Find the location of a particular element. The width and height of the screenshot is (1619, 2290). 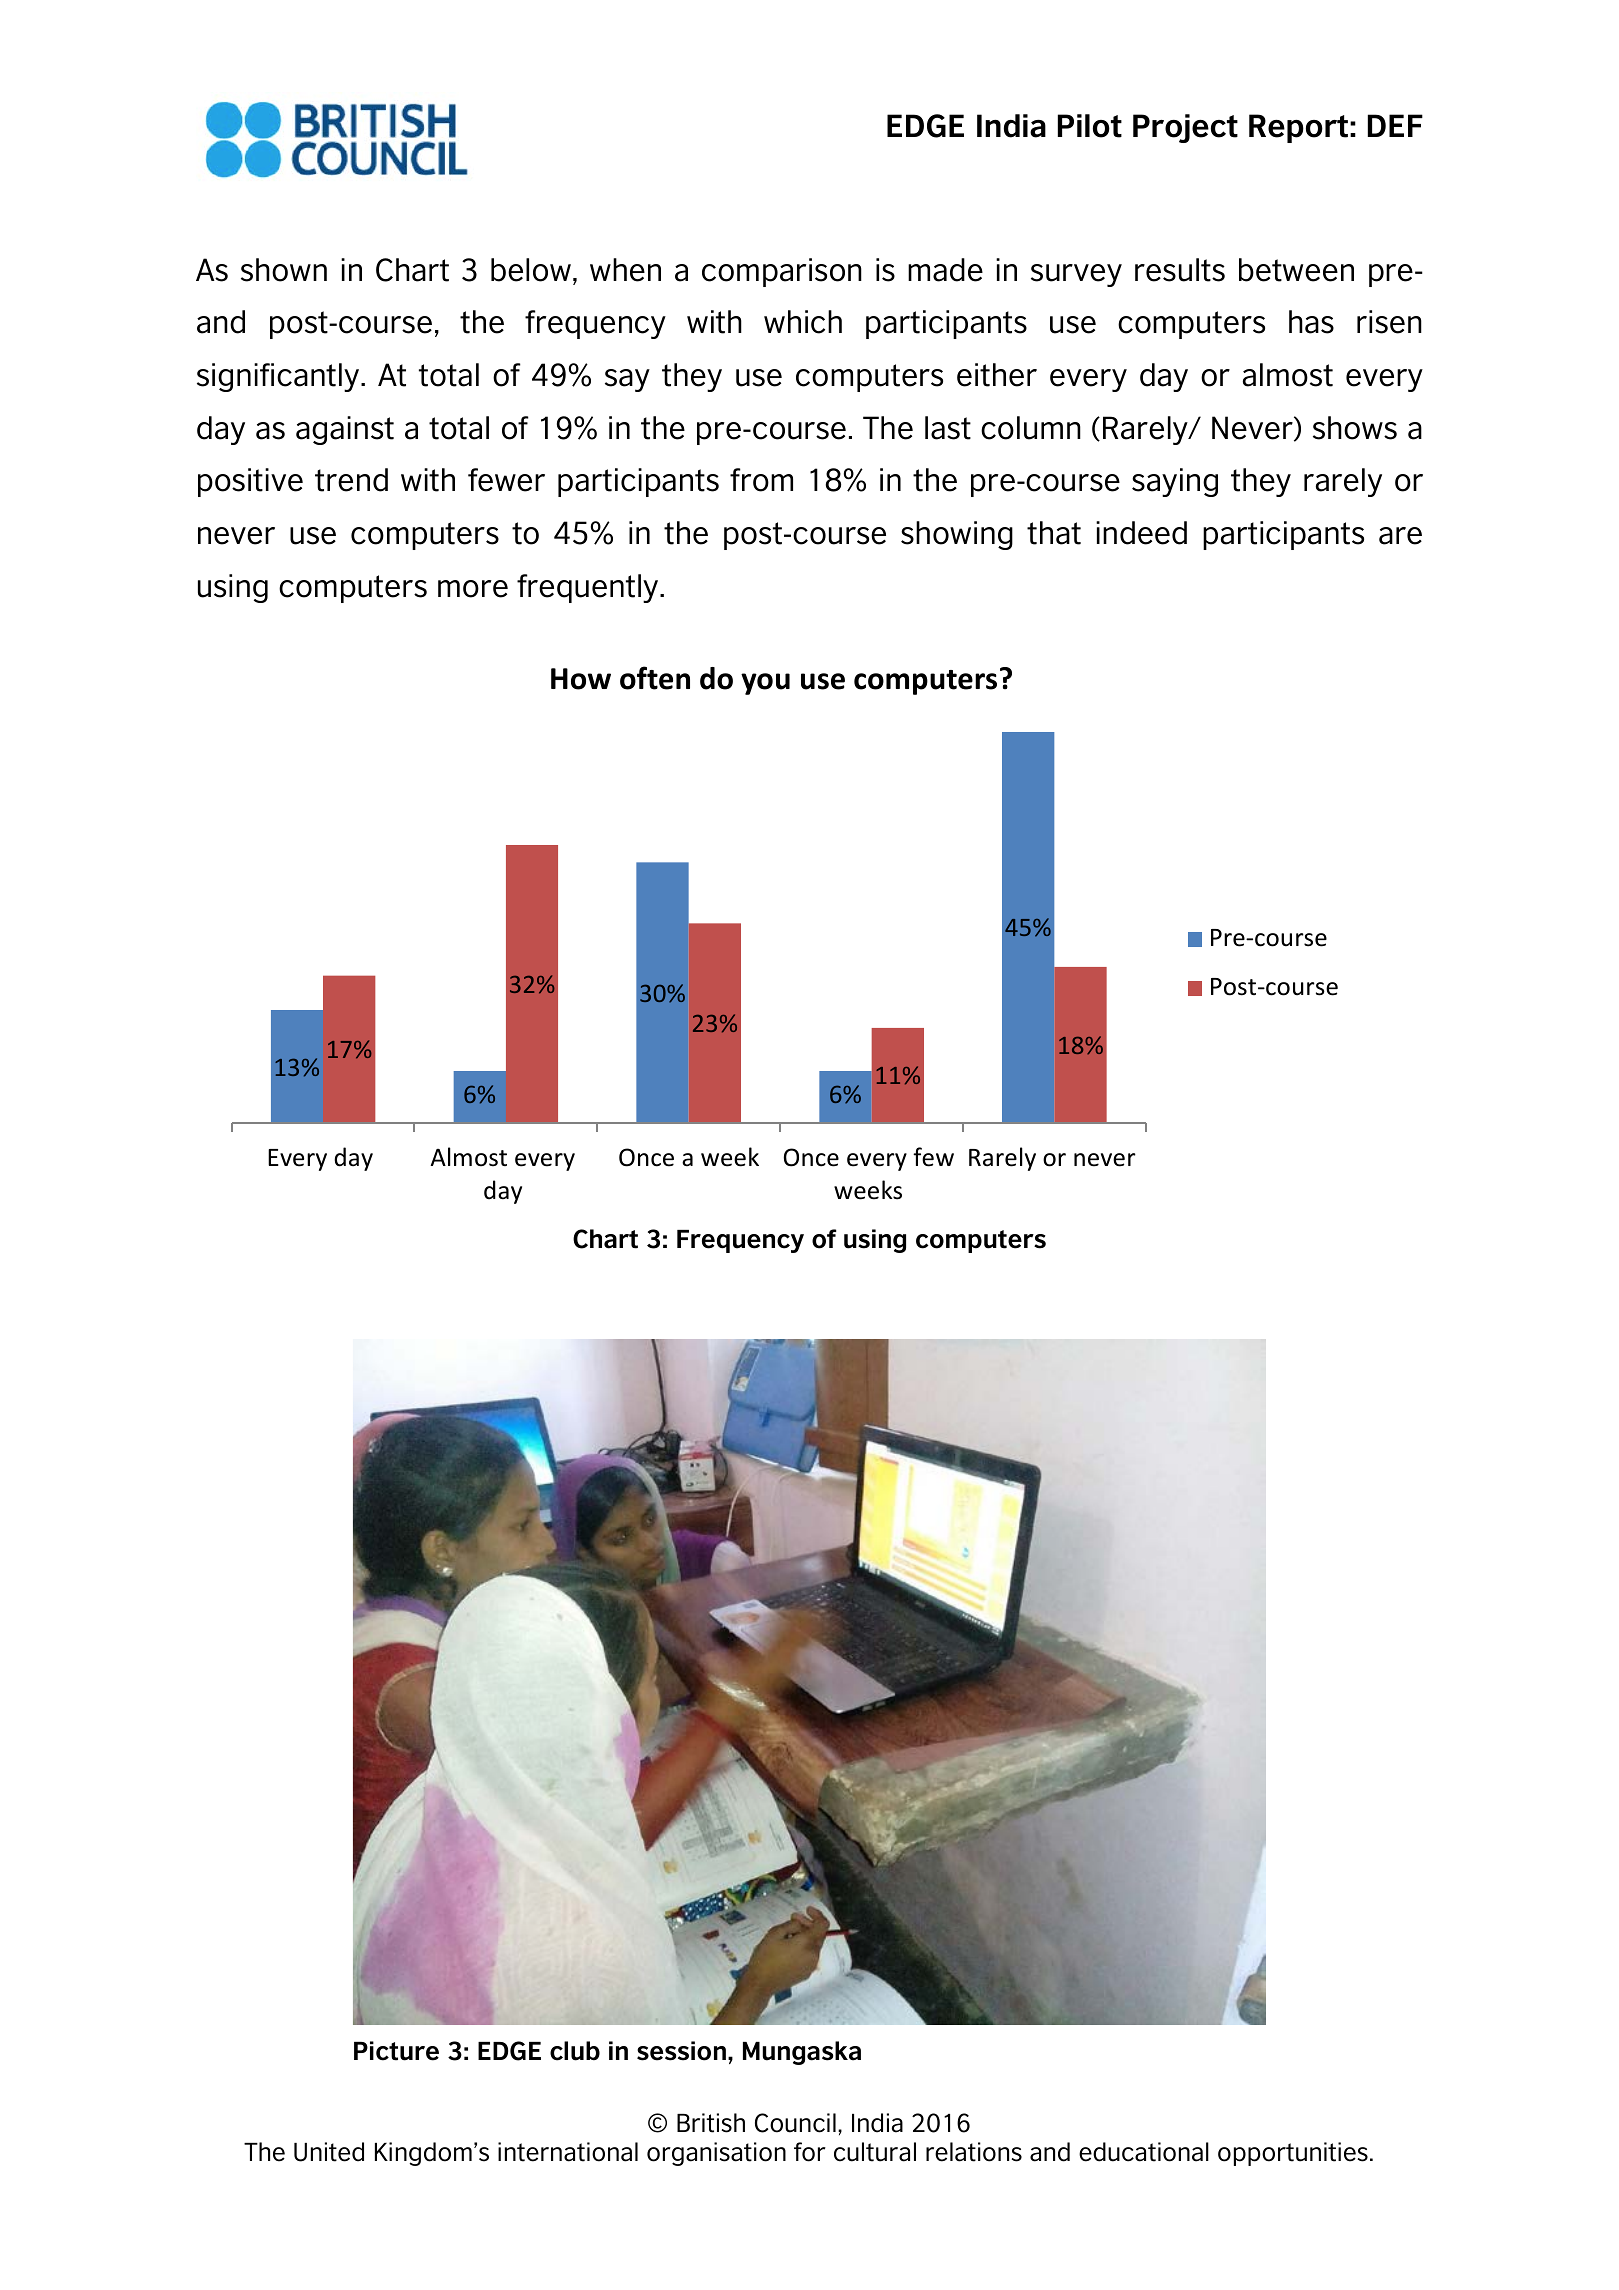

shown is located at coordinates (284, 270).
